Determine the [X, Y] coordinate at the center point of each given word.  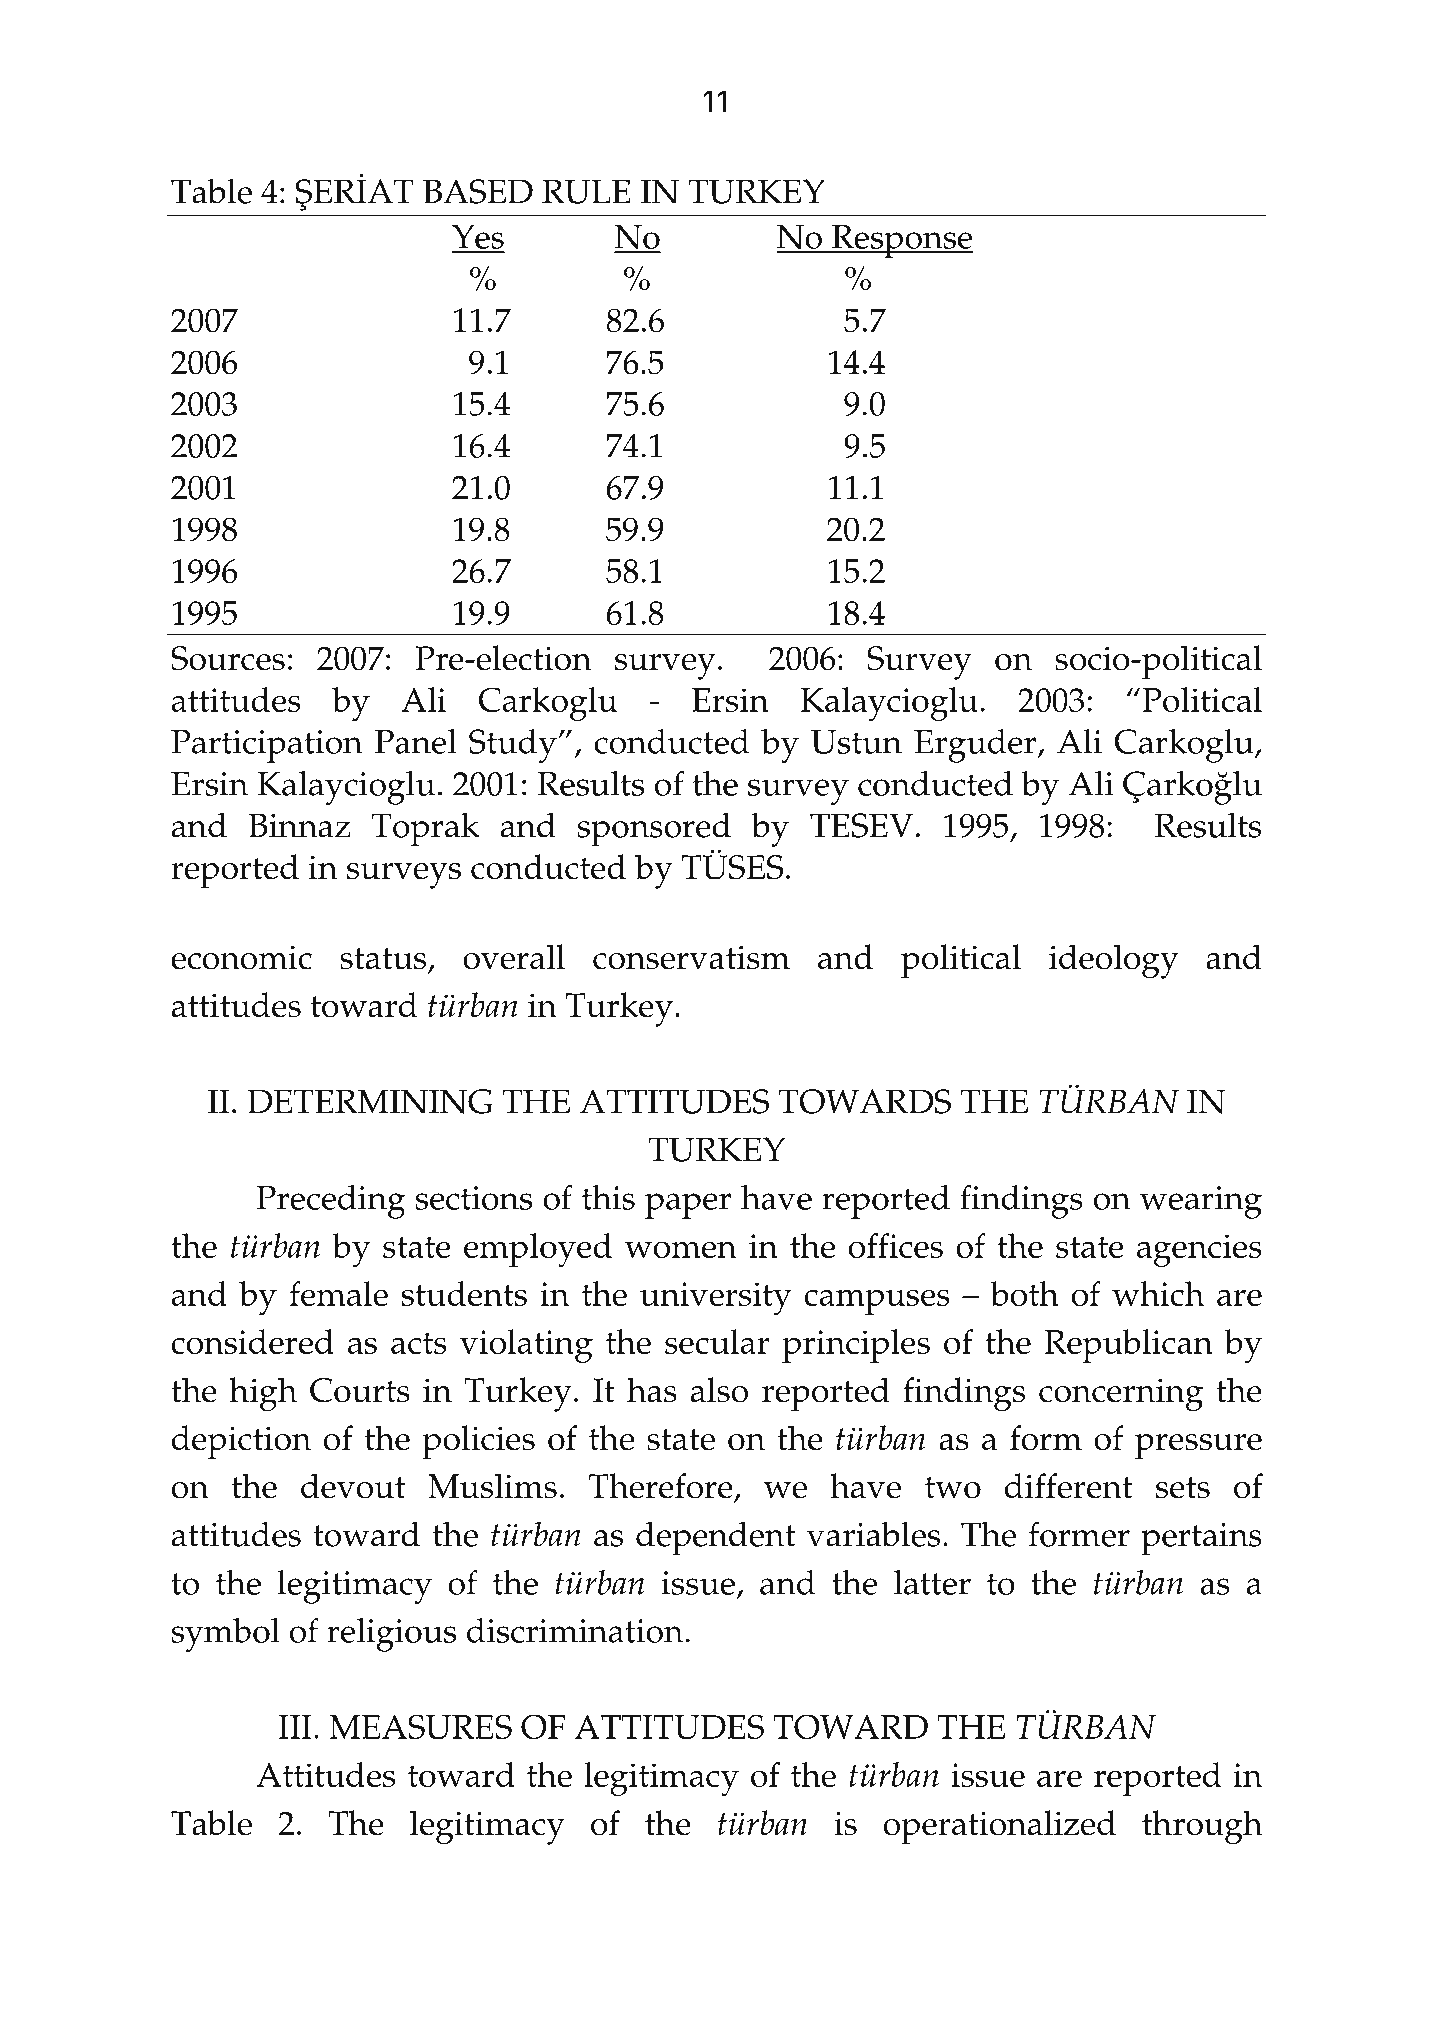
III [295, 1727]
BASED [478, 191]
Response [901, 241]
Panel [416, 741]
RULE [586, 191]
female [339, 1293]
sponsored [654, 829]
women [680, 1249]
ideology [1114, 961]
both [1025, 1293]
